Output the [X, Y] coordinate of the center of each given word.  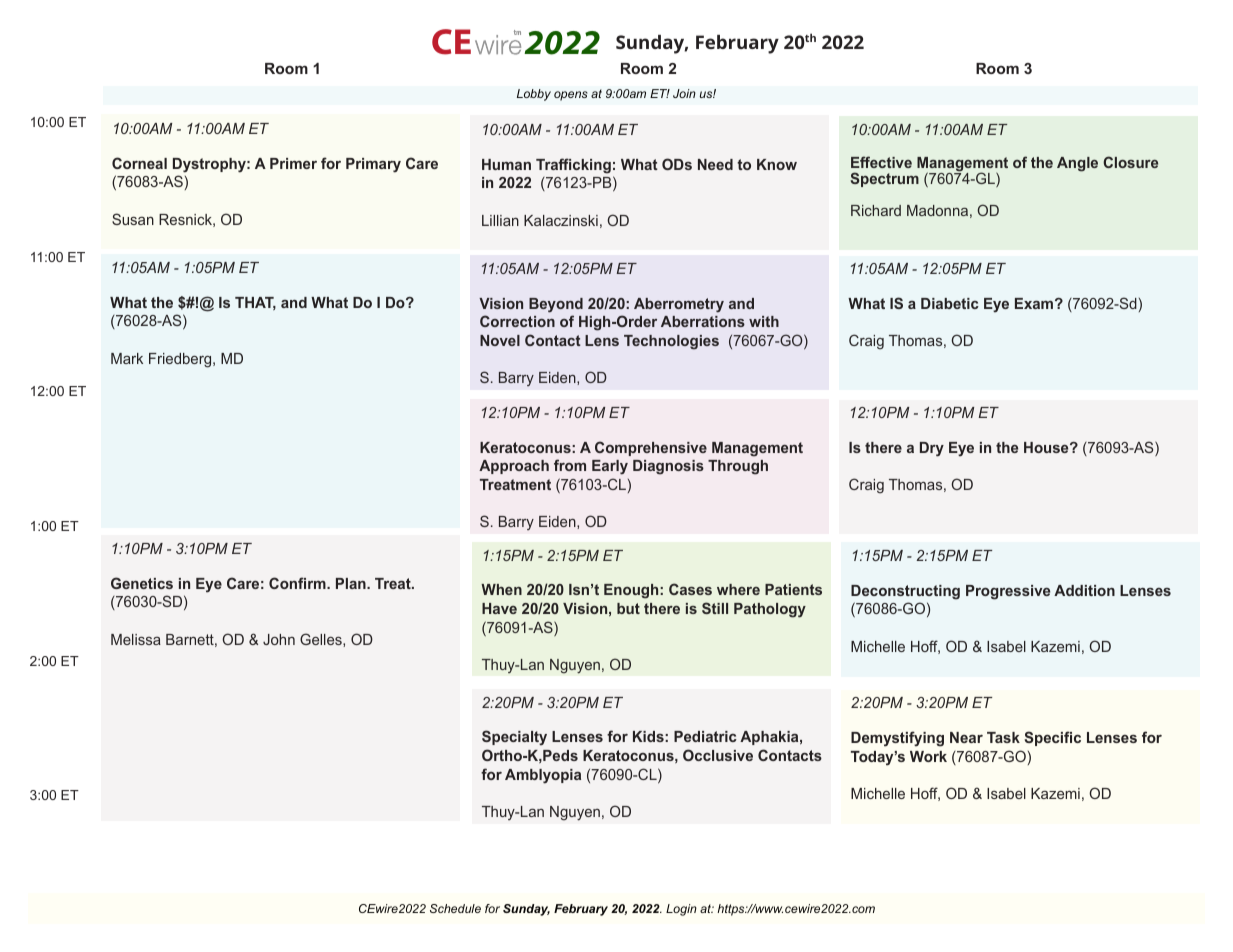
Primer [293, 163]
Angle [1077, 164]
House [1047, 447]
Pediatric [705, 736]
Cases [690, 589]
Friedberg [181, 360]
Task [1003, 737]
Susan [133, 219]
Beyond [556, 305]
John [279, 639]
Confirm [298, 583]
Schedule [455, 908]
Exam [1035, 303]
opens [571, 96]
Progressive [1008, 592]
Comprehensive [651, 448]
